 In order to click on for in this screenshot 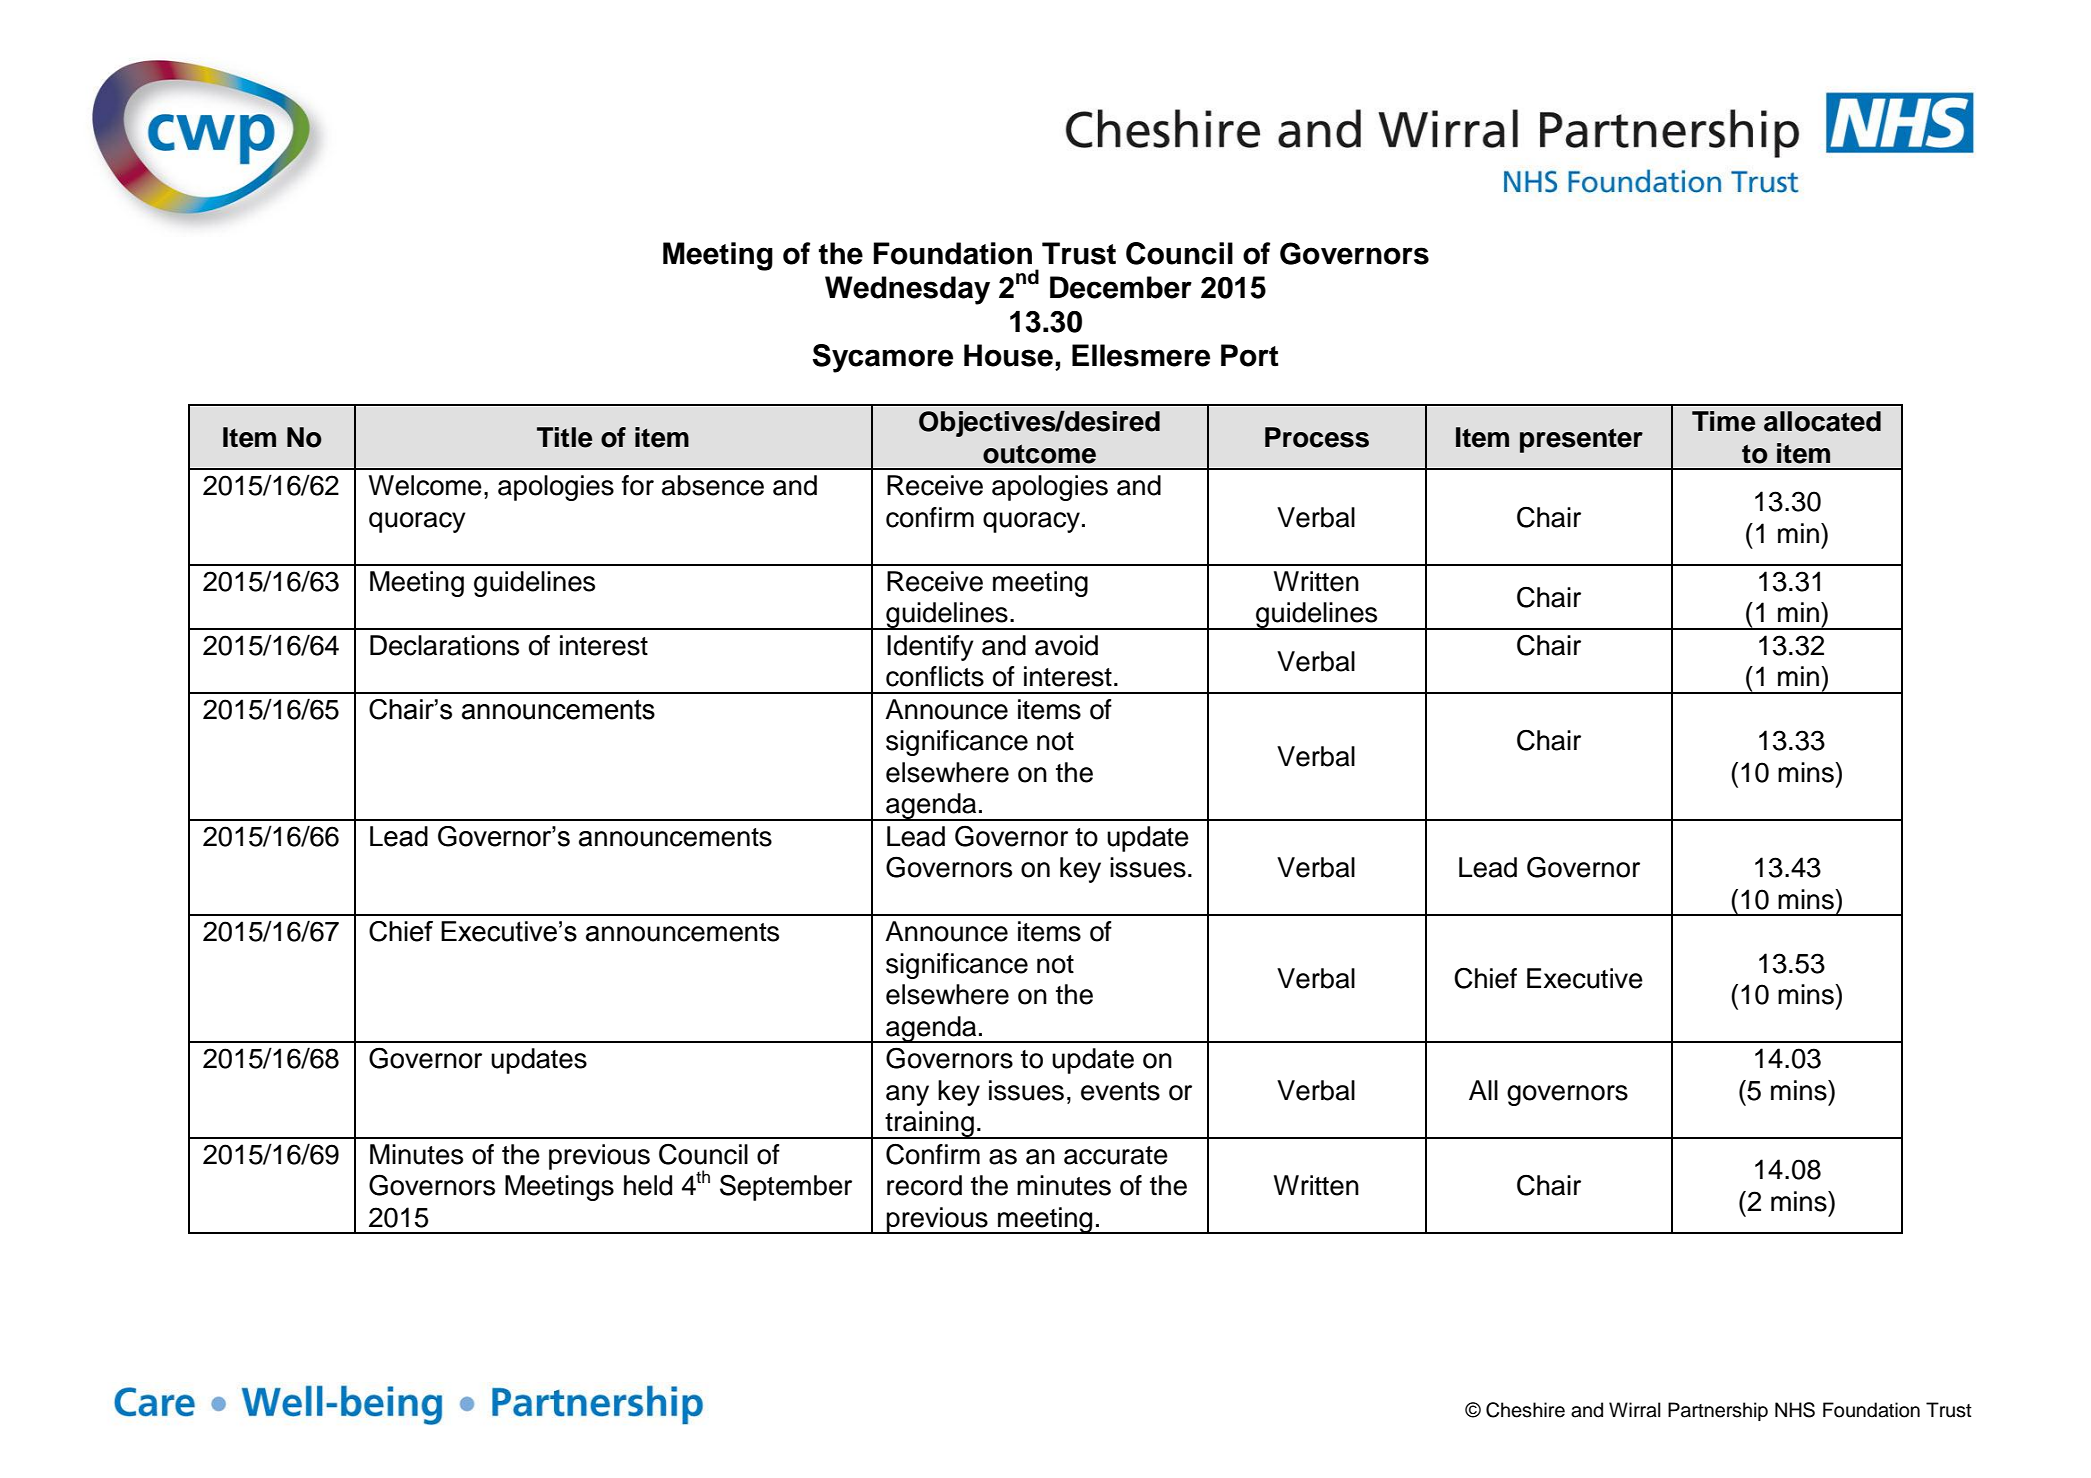, I will do `click(638, 485)`.
